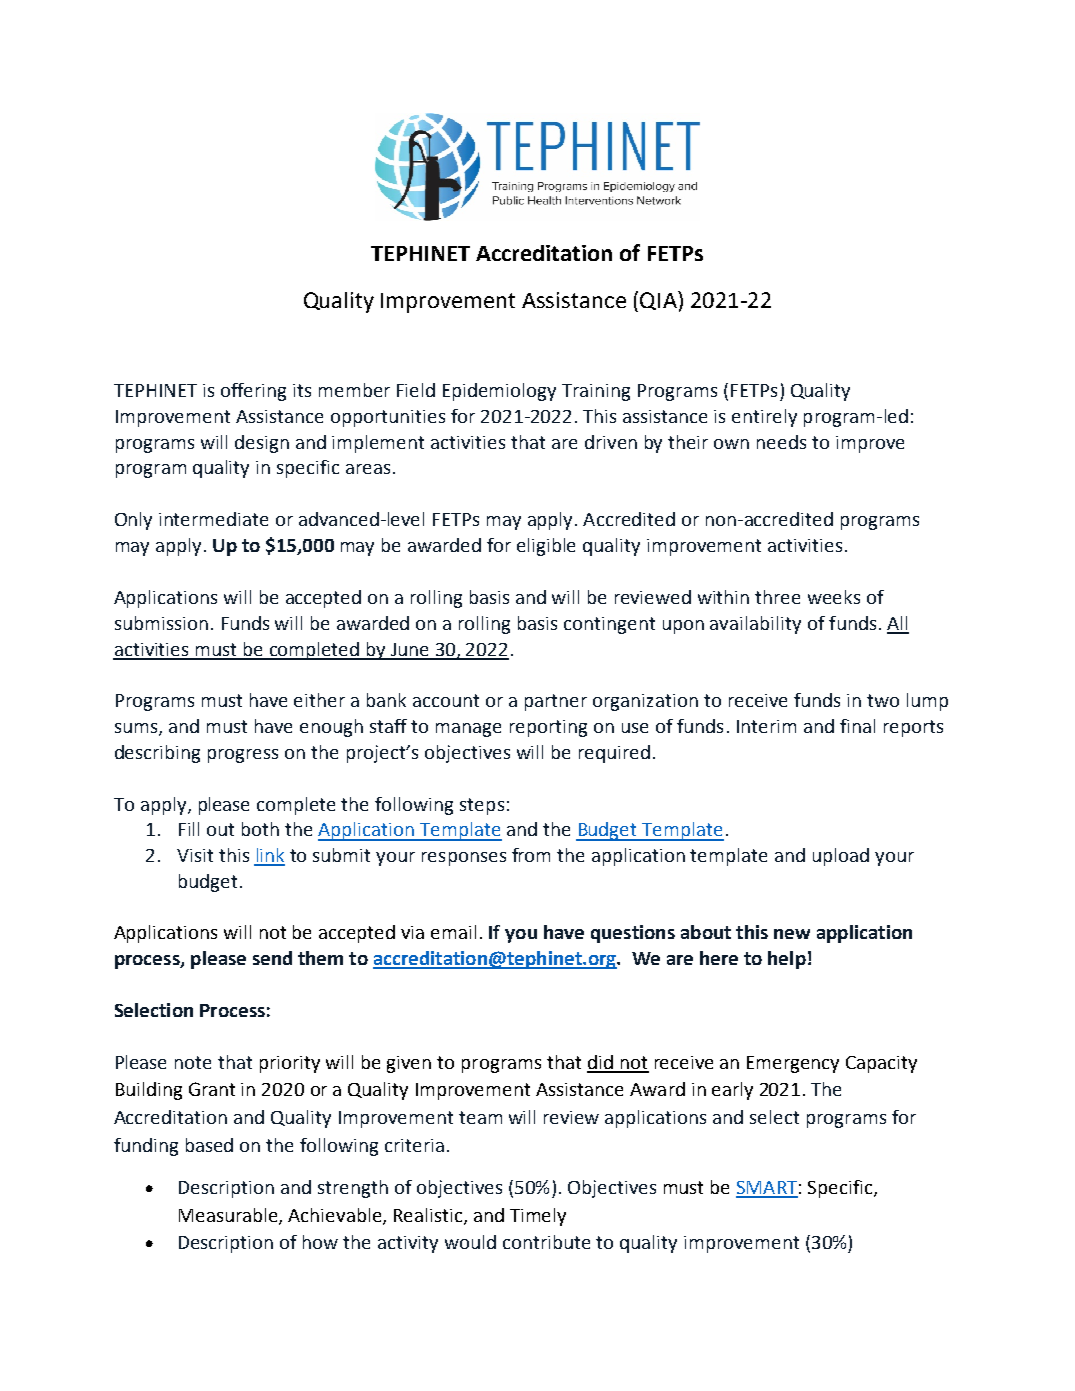 The width and height of the document is (1075, 1391). I want to click on either, so click(319, 700).
